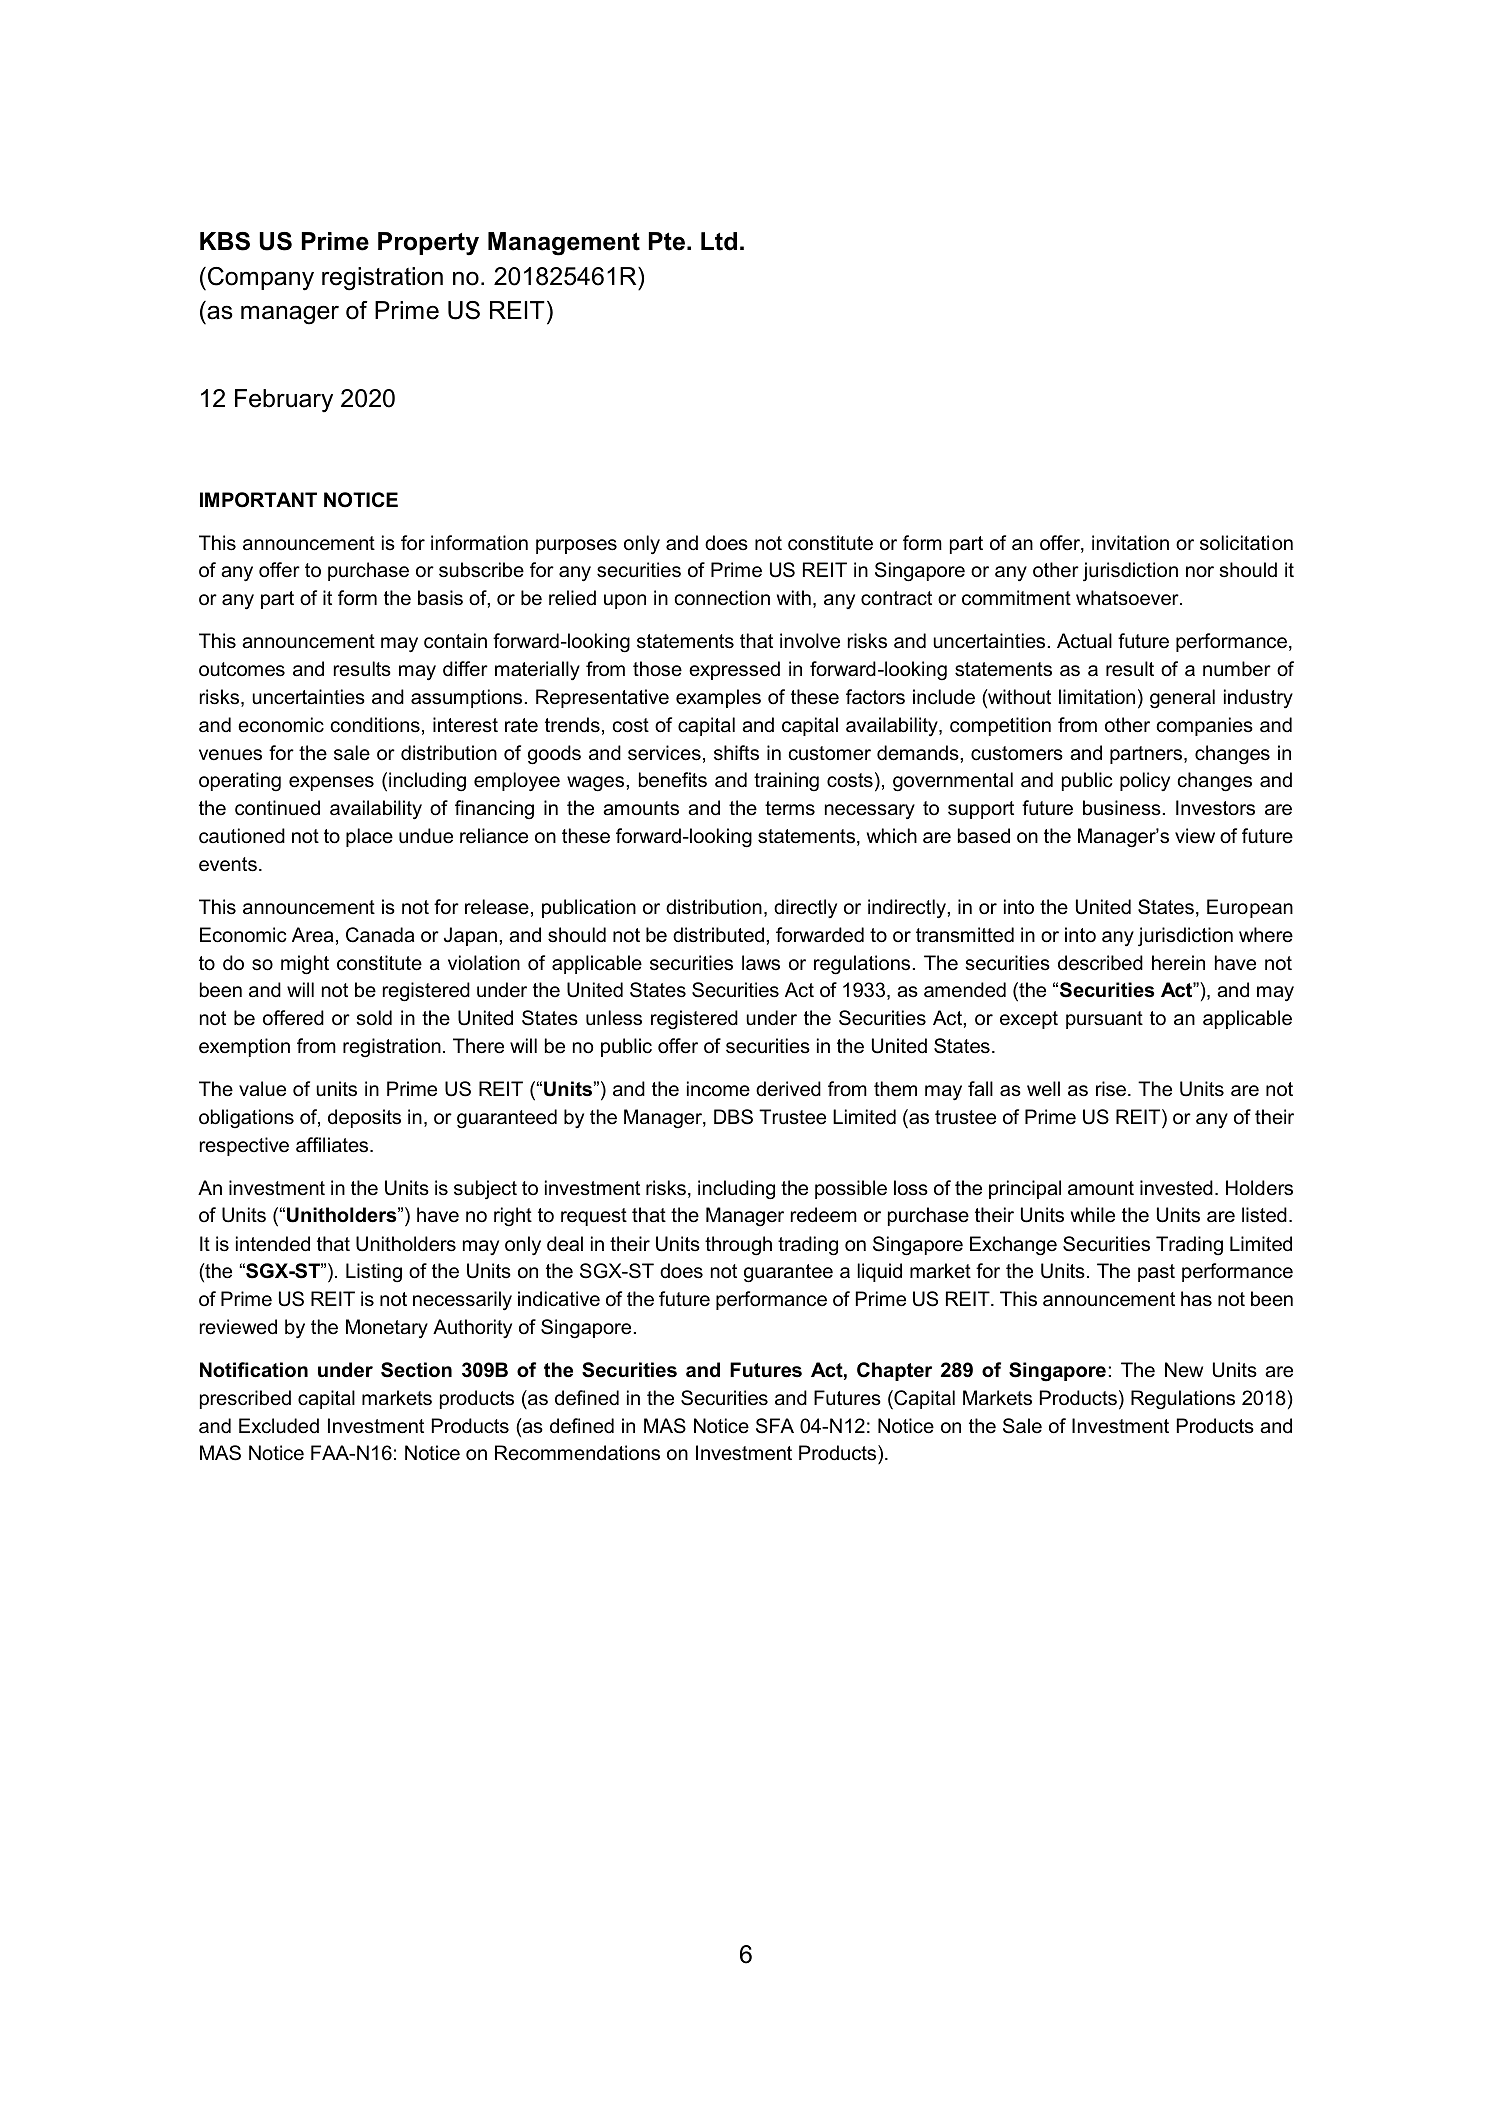 The image size is (1492, 2109). I want to click on Excluded, so click(279, 1426).
